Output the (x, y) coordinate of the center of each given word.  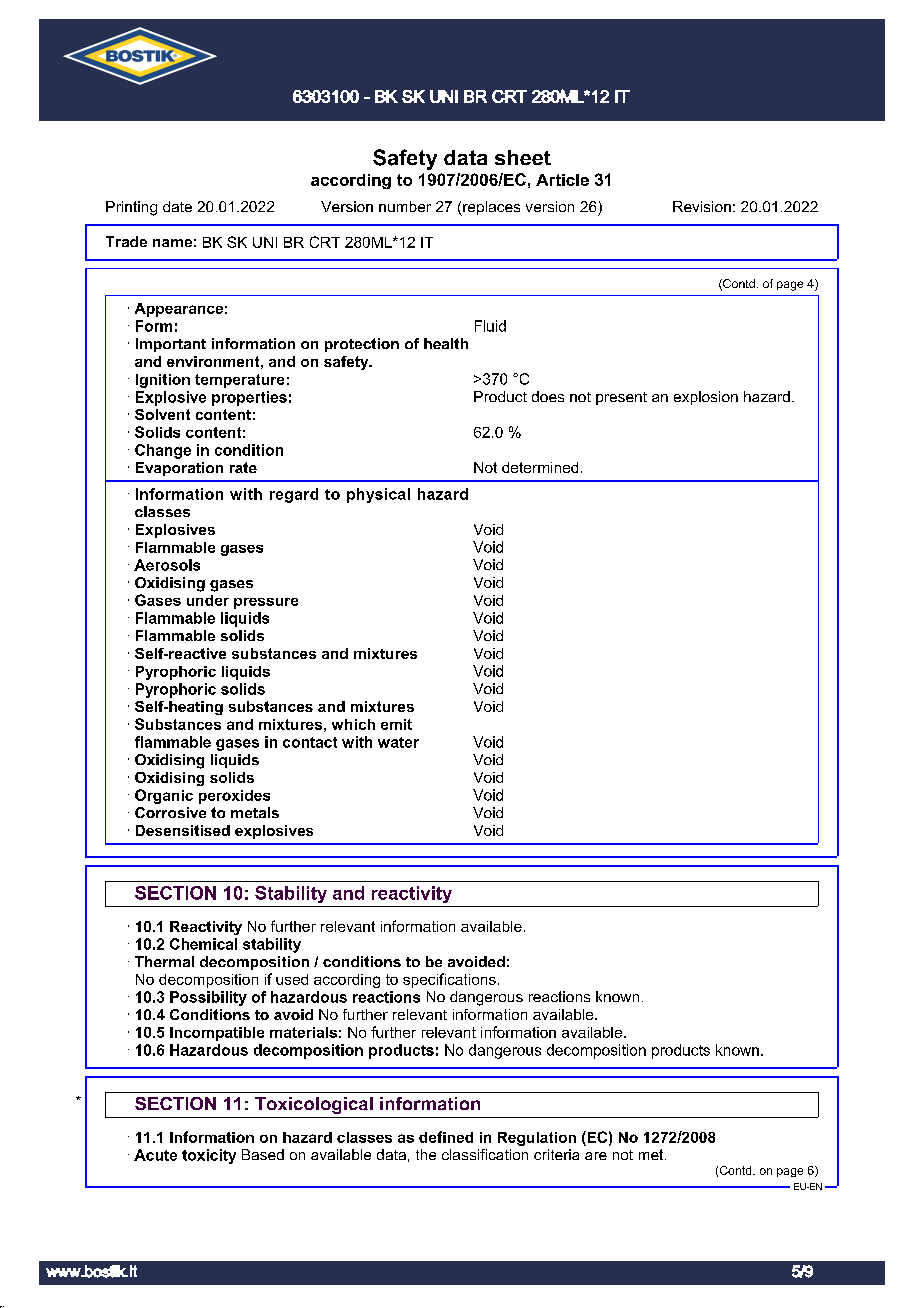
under (208, 600)
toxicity (209, 1156)
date (177, 206)
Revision (702, 206)
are (596, 1156)
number (405, 206)
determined (540, 467)
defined (446, 1137)
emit (396, 724)
